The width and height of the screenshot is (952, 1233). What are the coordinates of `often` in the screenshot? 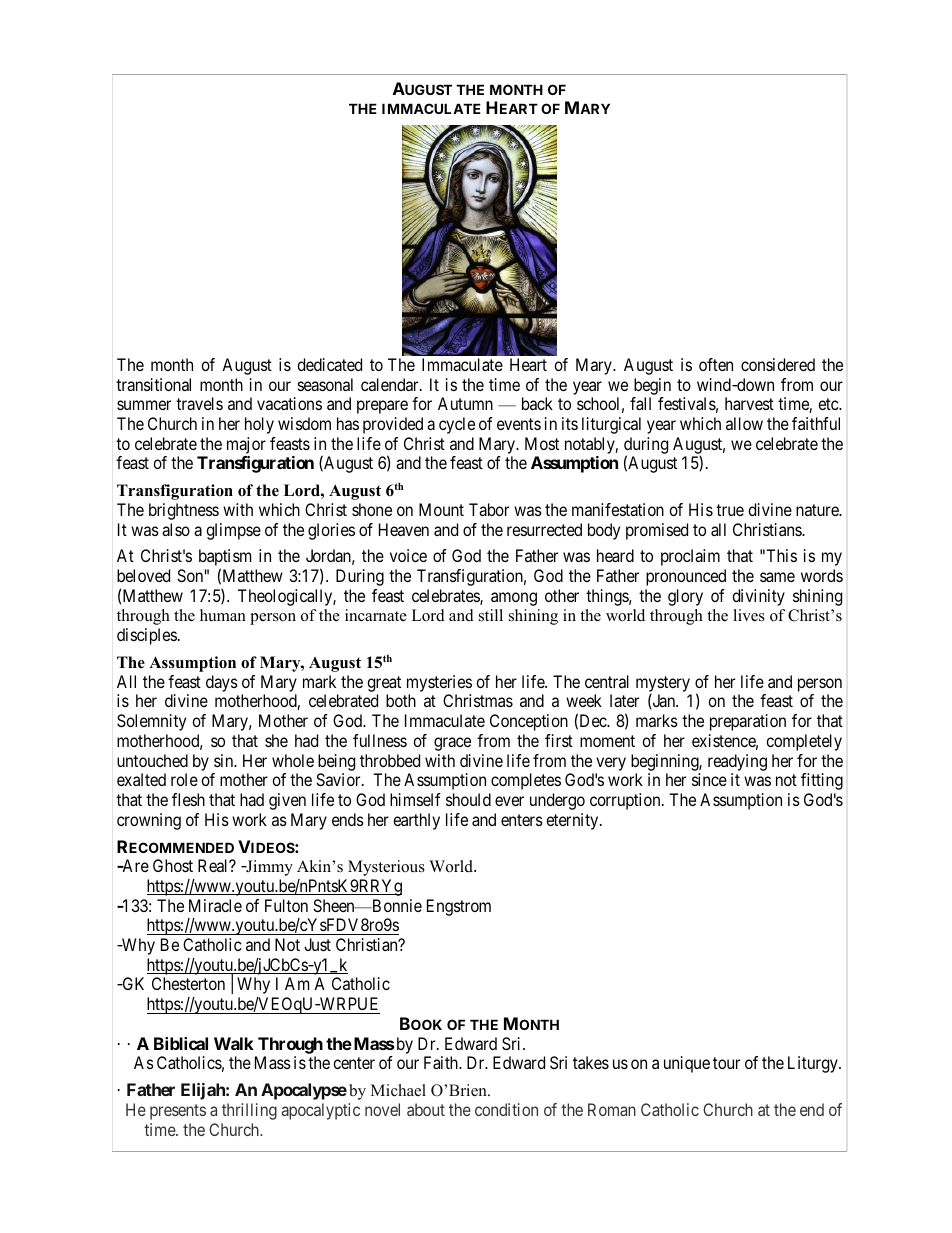 It's located at (716, 364).
